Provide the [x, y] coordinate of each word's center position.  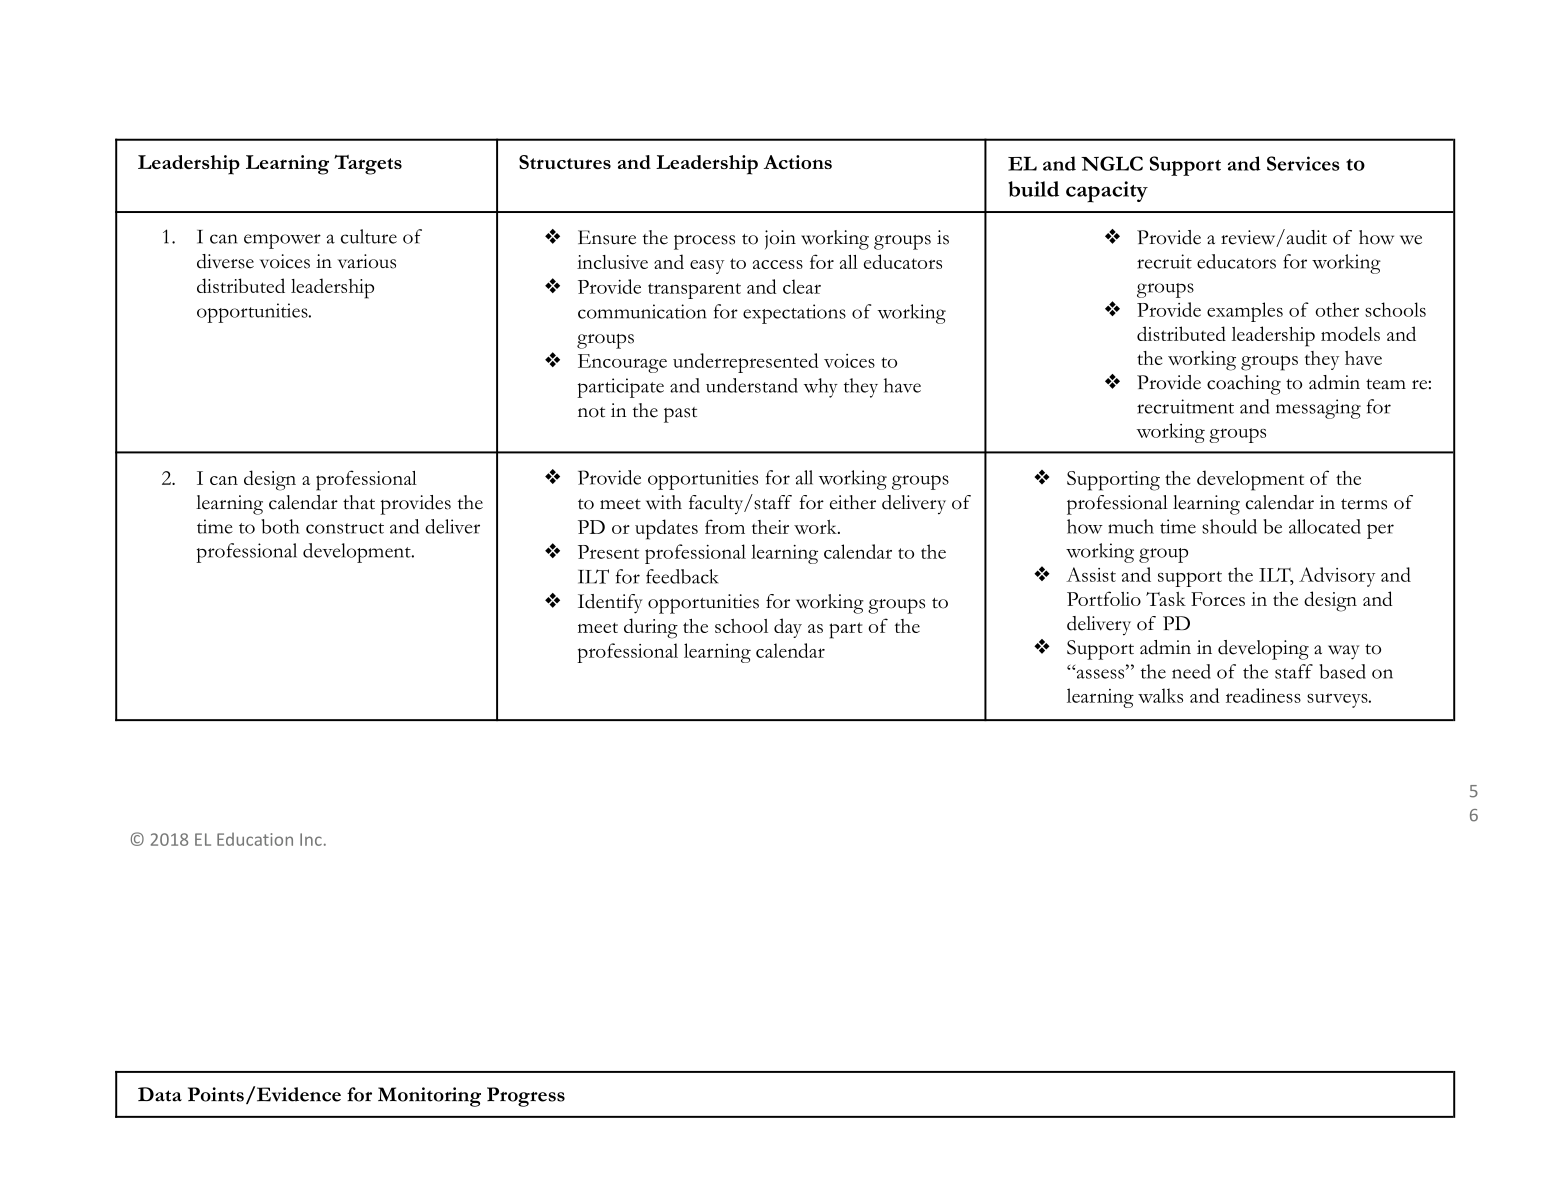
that [359, 502]
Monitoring [429, 1097]
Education [255, 839]
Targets [368, 165]
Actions [798, 162]
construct [345, 528]
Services [1303, 163]
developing [1263, 650]
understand [752, 385]
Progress [526, 1097]
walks [1160, 695]
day [788, 628]
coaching [1244, 385]
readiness [1263, 695]
